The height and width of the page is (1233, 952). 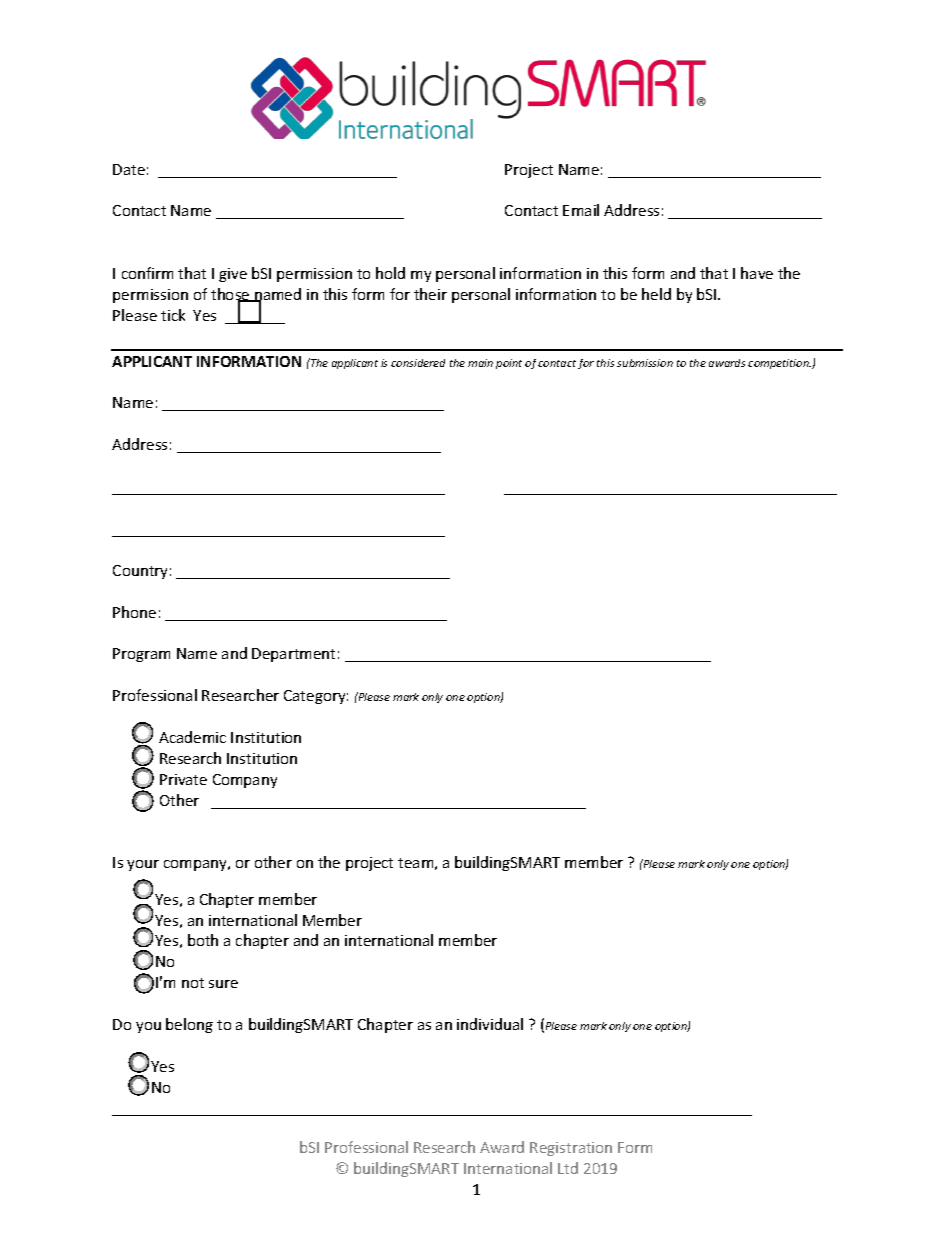 What do you see at coordinates (480, 363) in the page?
I see `main` at bounding box center [480, 363].
